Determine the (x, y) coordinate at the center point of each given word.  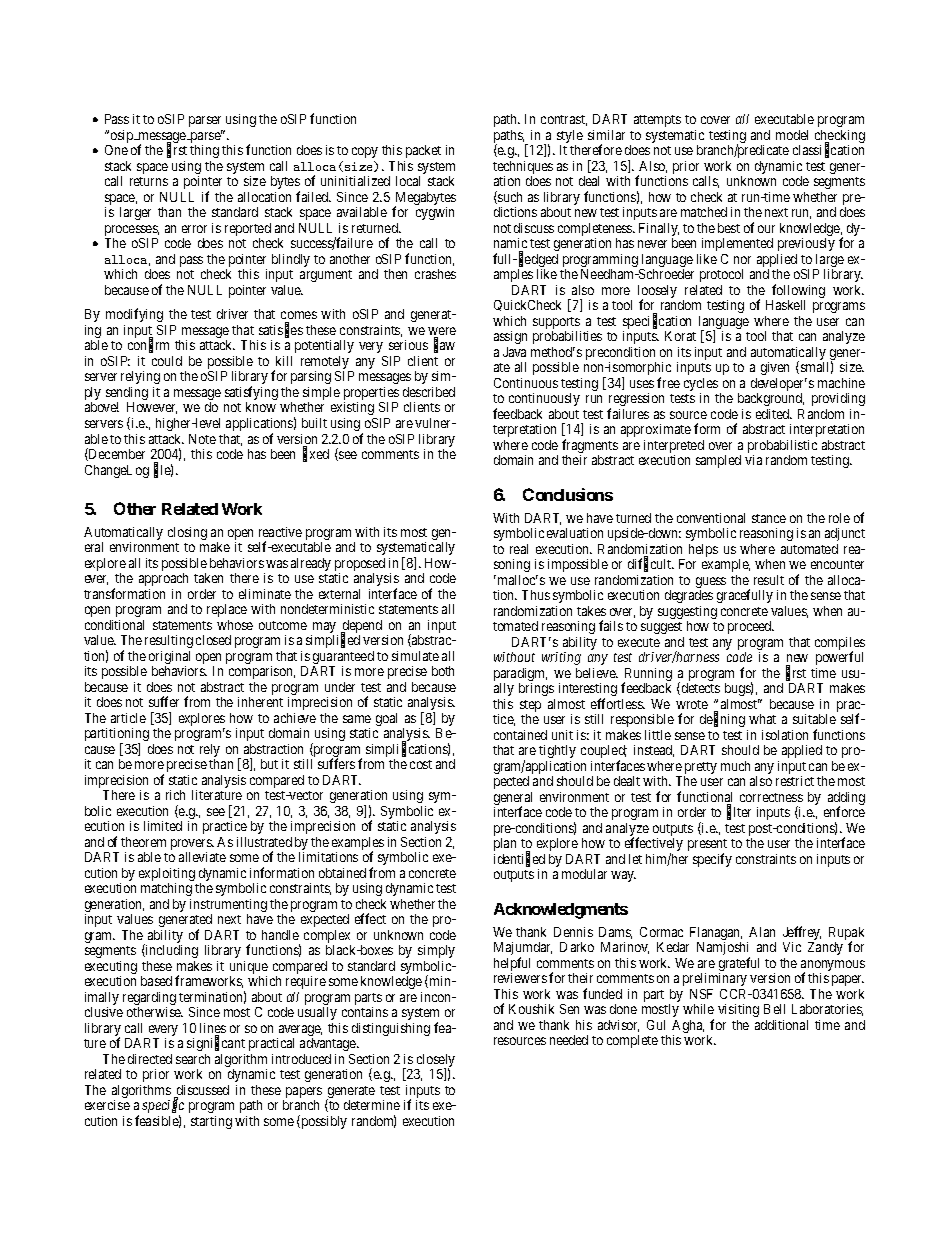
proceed (751, 627)
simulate (415, 656)
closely (435, 1062)
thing (204, 151)
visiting (738, 1010)
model (792, 135)
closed (213, 640)
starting (211, 1122)
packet (423, 151)
